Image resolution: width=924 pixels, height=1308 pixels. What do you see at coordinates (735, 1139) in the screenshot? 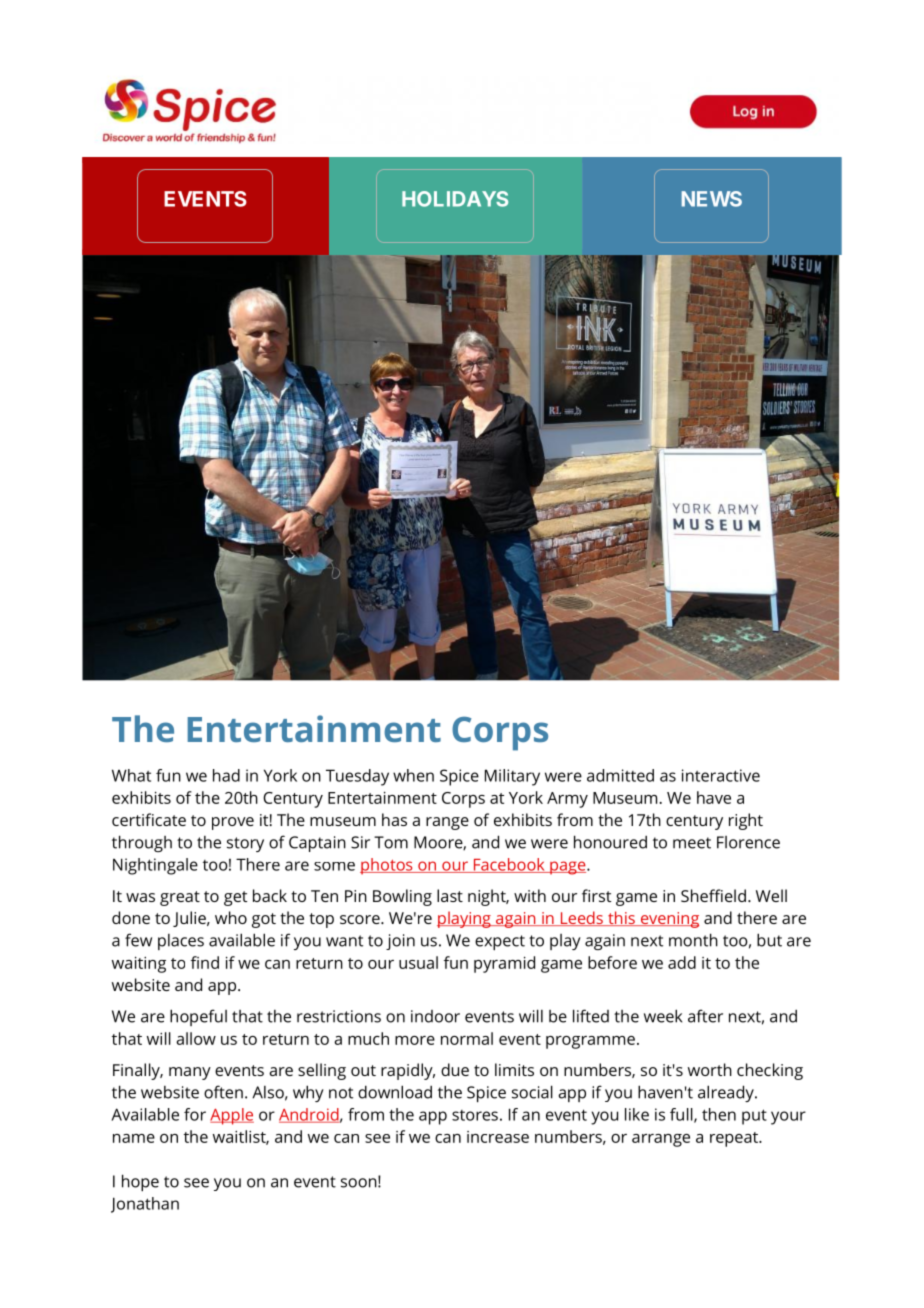
I see `repeat` at bounding box center [735, 1139].
